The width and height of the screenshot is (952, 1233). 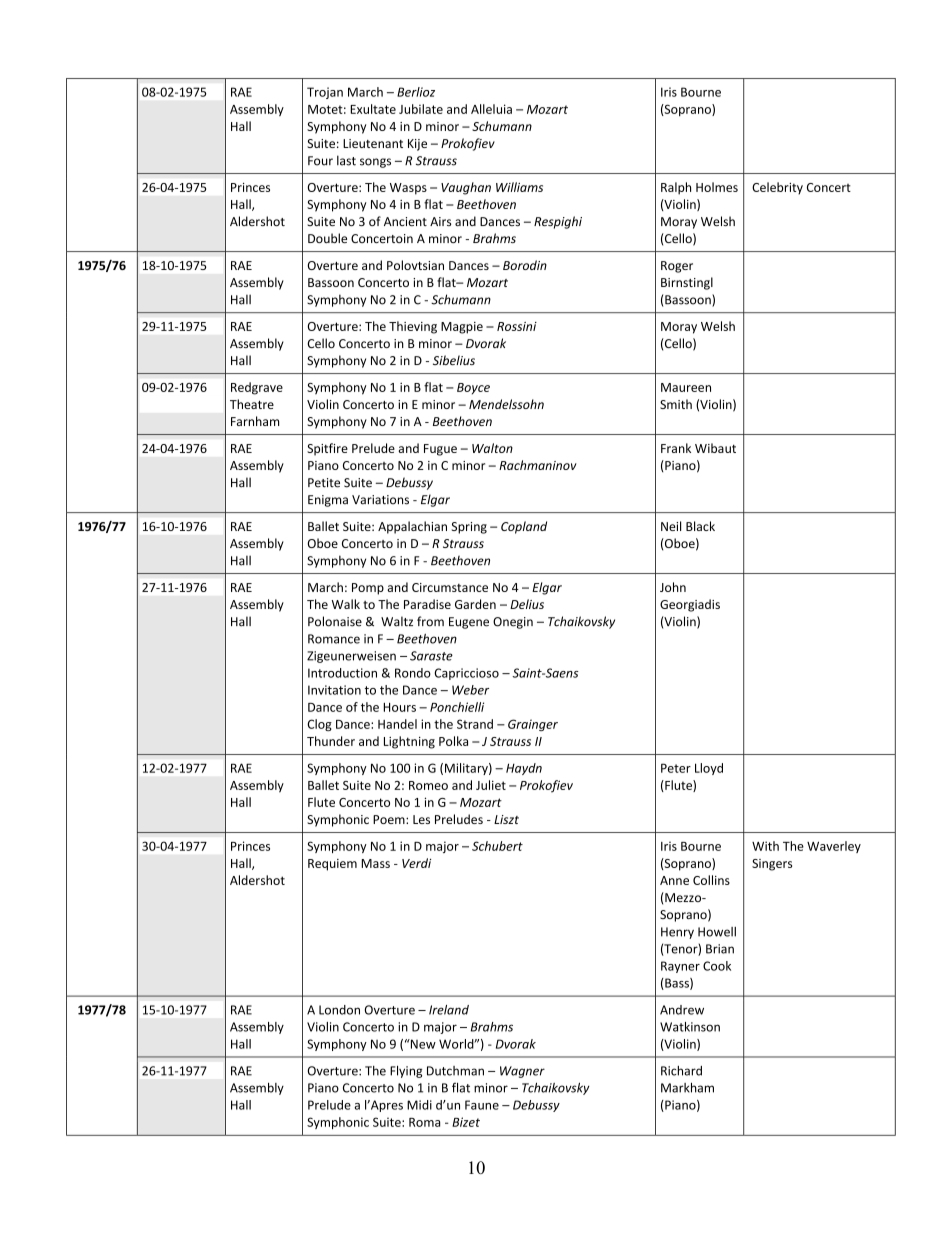 I want to click on Trojan, so click(x=325, y=93).
